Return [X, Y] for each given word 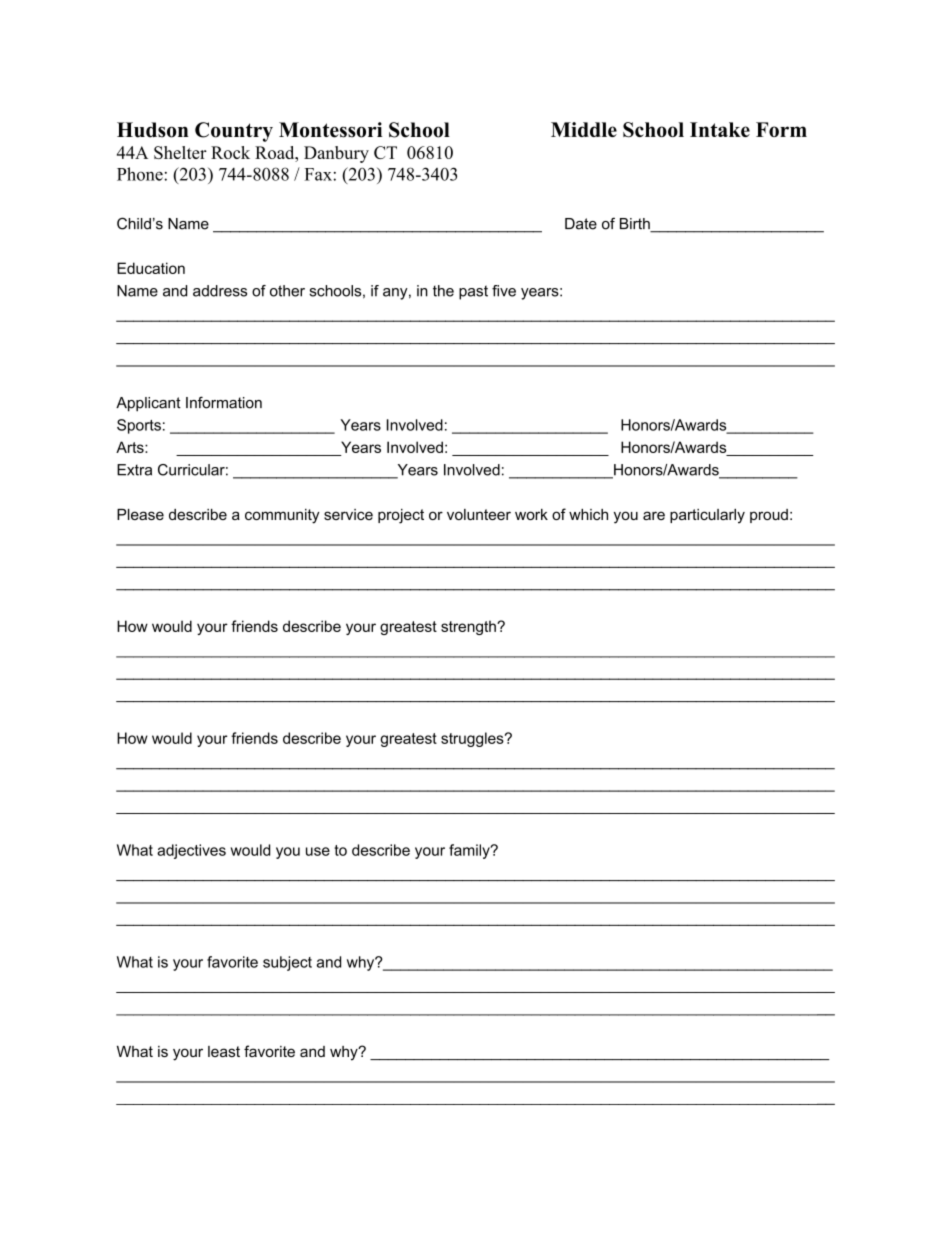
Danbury [336, 154]
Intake [720, 129]
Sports [139, 426]
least [224, 1051]
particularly [707, 516]
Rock [230, 152]
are [654, 515]
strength [469, 627]
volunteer [479, 514]
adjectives [191, 851]
